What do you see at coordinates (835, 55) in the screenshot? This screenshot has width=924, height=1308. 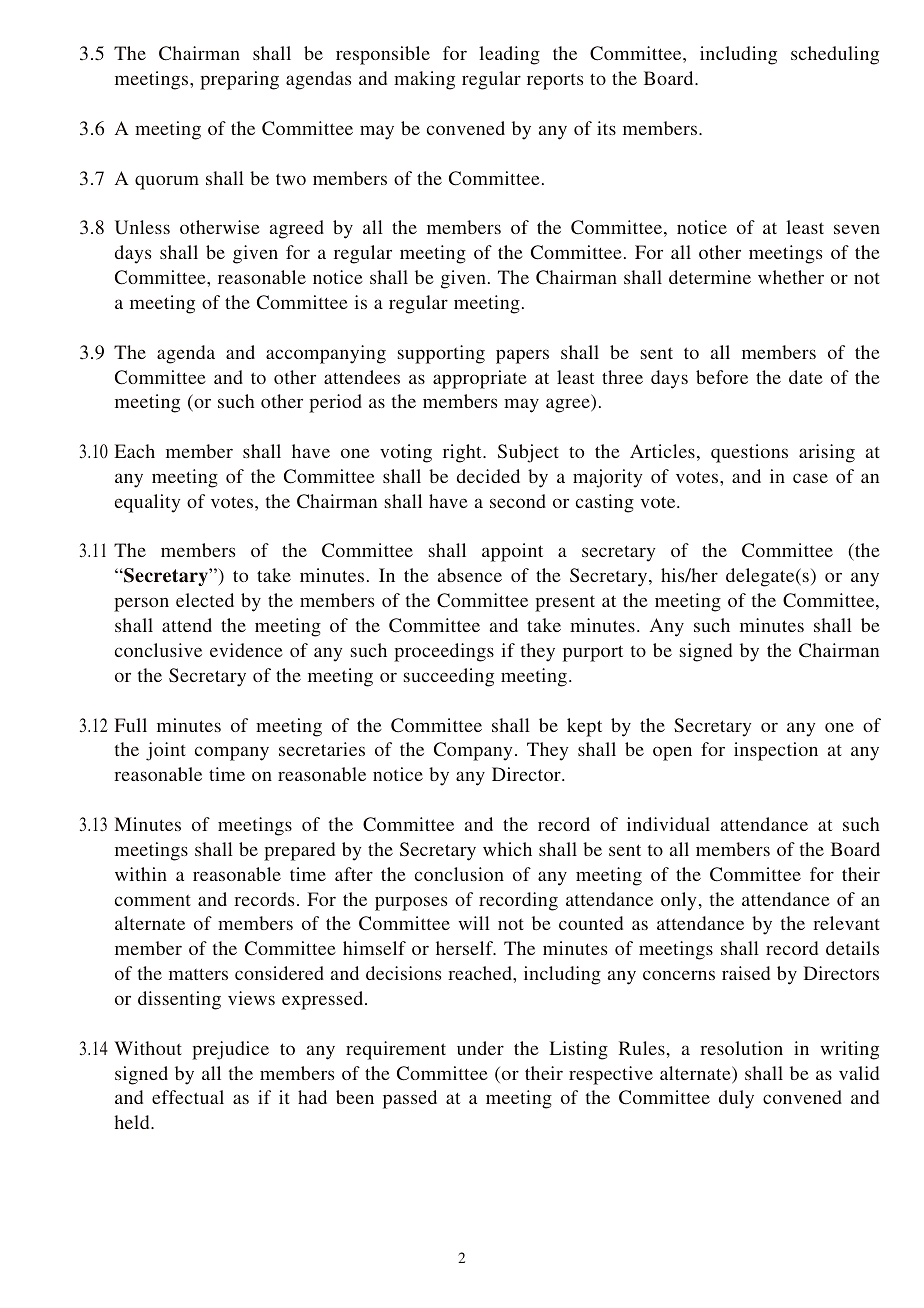 I see `scheduling` at bounding box center [835, 55].
